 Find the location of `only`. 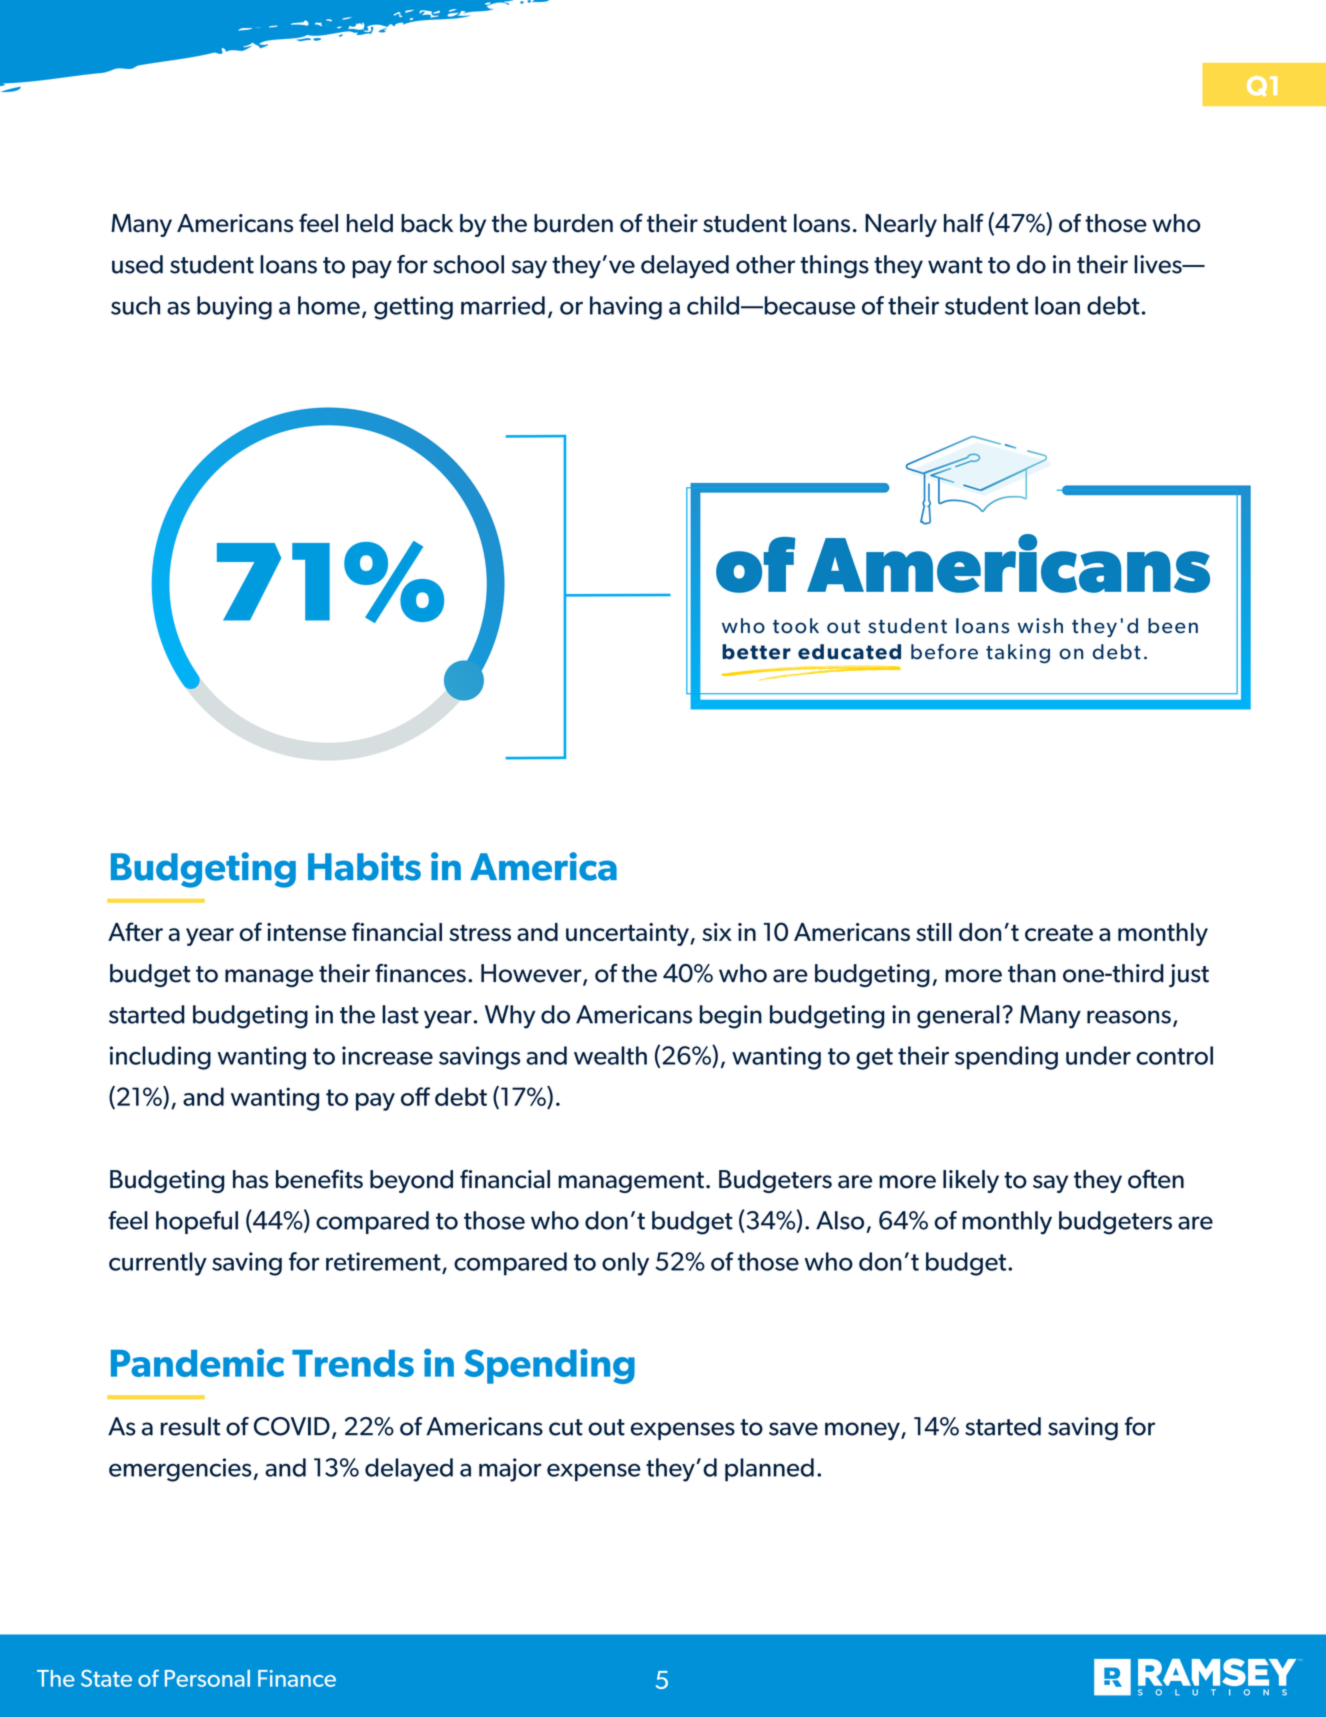

only is located at coordinates (625, 1264).
